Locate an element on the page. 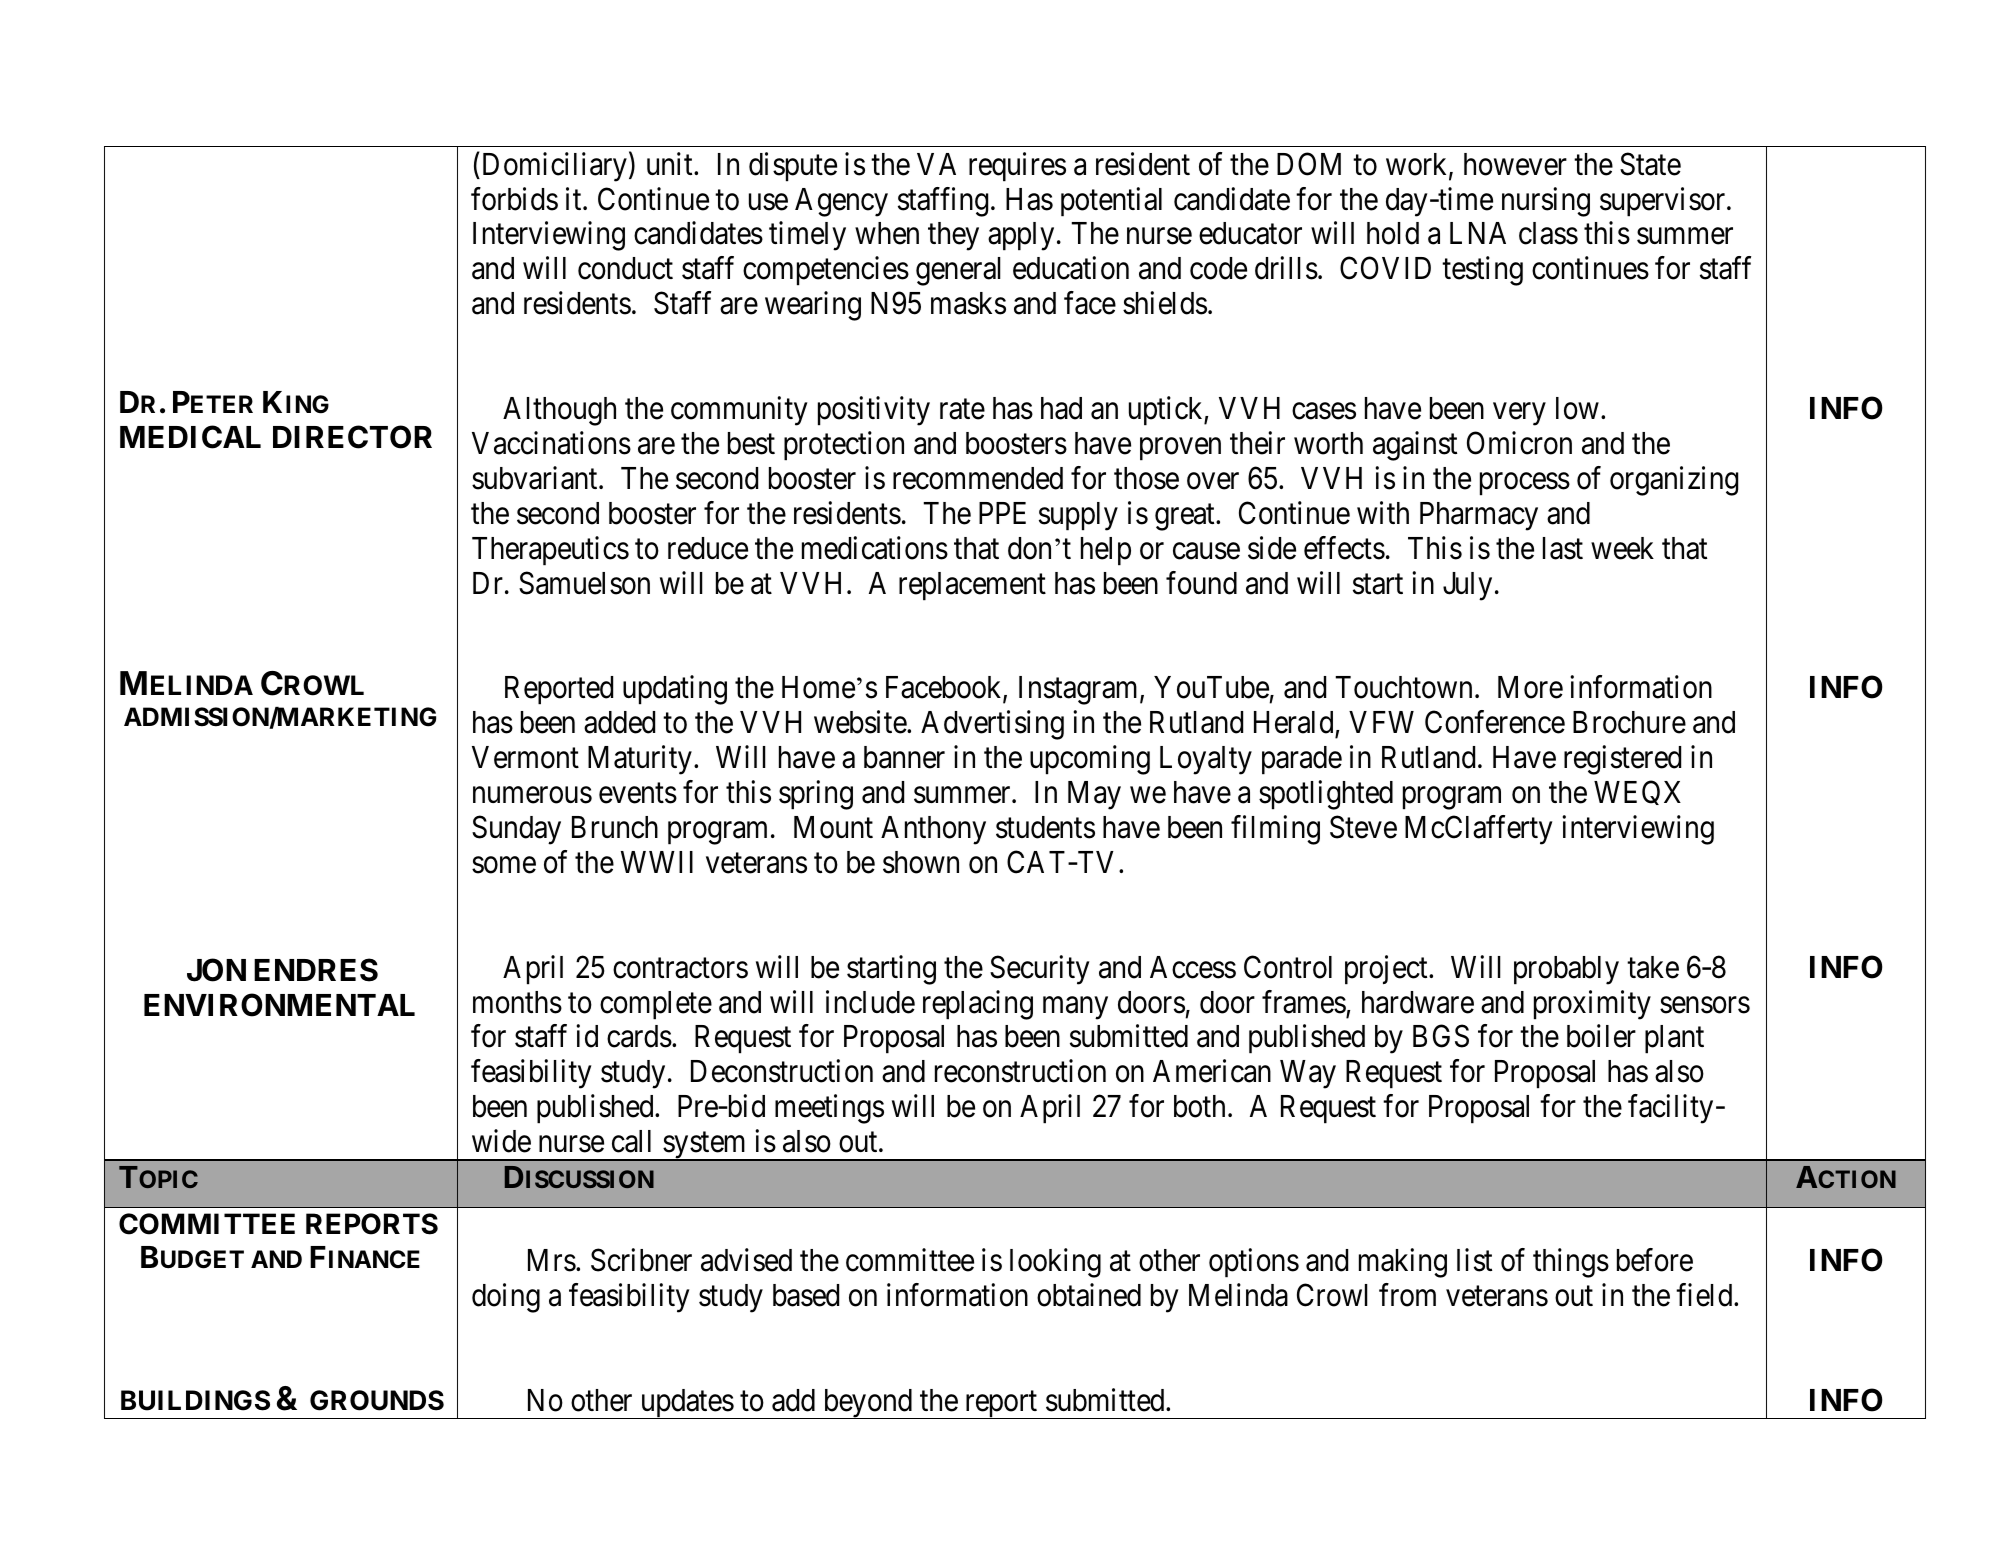  beyond is located at coordinates (868, 1404).
